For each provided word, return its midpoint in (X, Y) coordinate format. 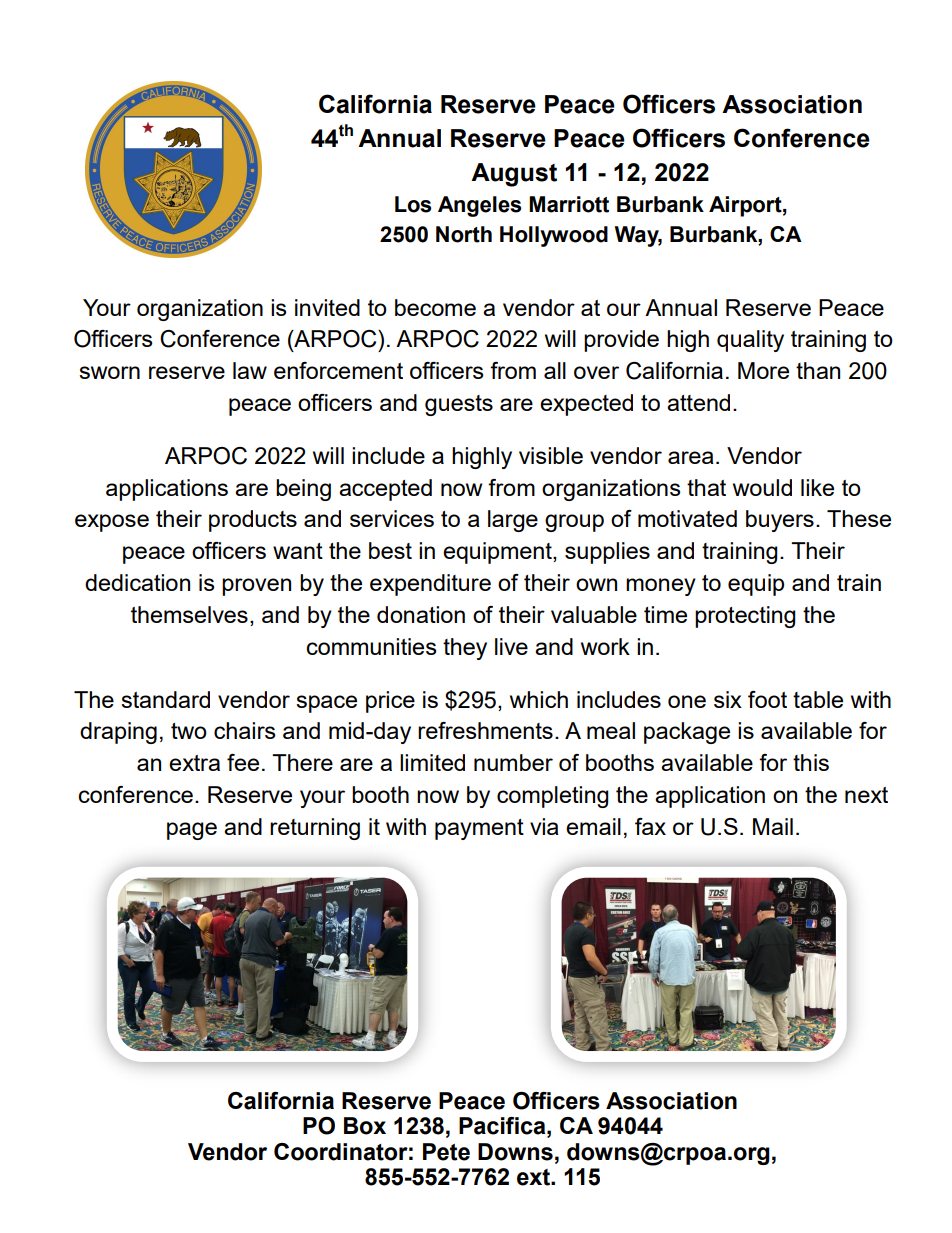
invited (327, 307)
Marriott (569, 204)
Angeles (479, 206)
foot (767, 699)
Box (365, 1126)
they (465, 649)
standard (165, 699)
